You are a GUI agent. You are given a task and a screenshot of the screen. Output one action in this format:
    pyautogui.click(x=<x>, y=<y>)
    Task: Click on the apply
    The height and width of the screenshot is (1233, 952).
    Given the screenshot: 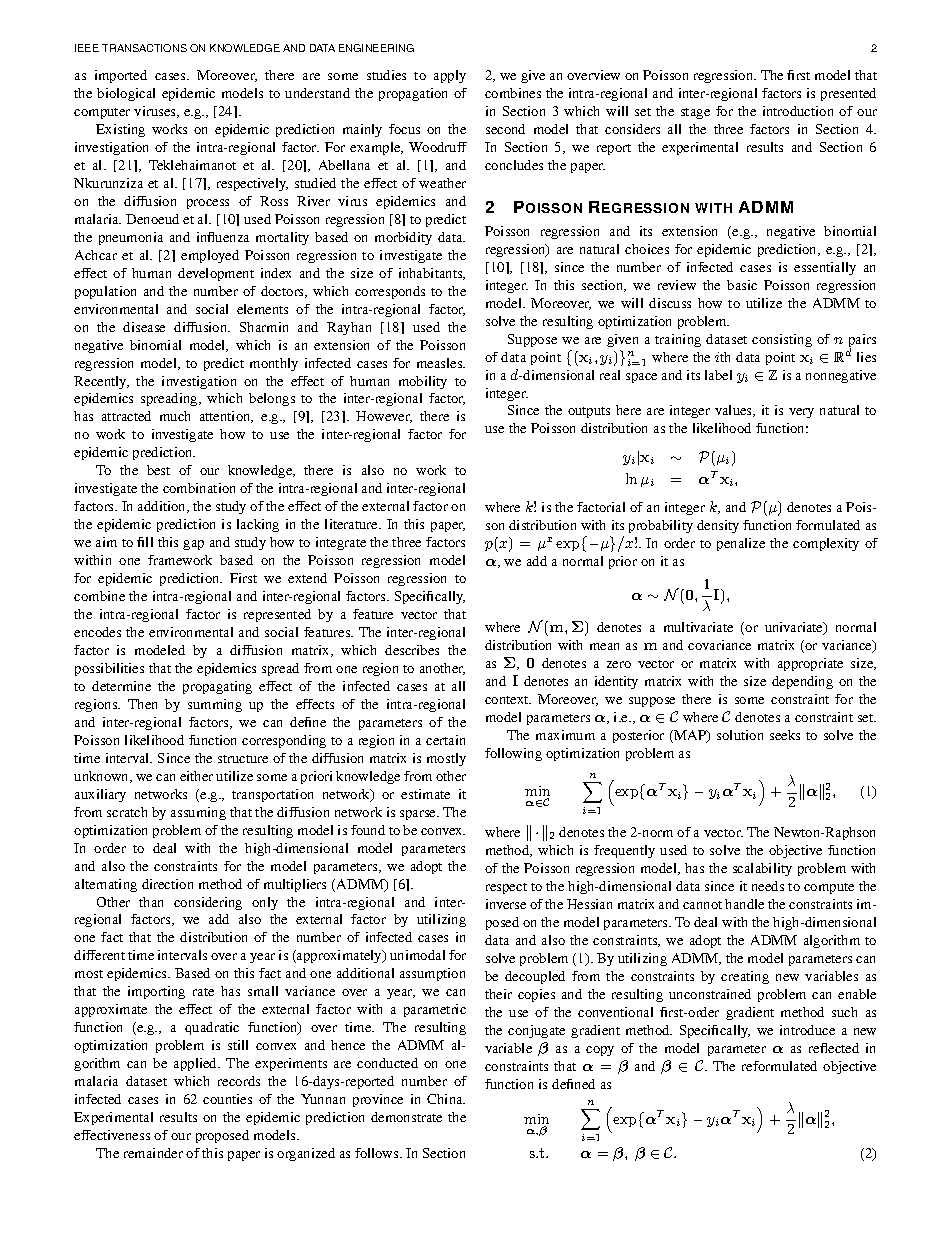 What is the action you would take?
    pyautogui.click(x=450, y=76)
